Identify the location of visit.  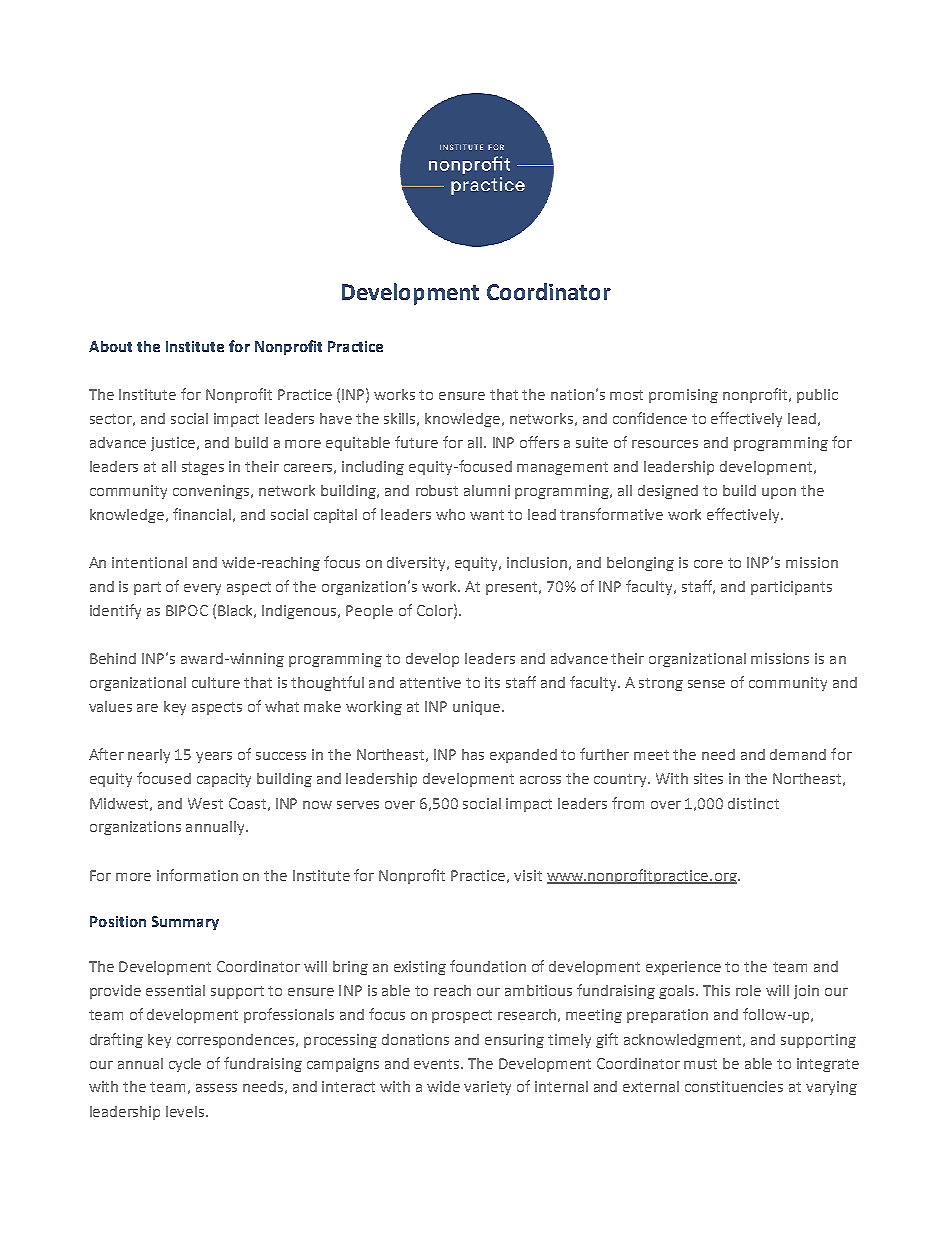
(528, 875).
